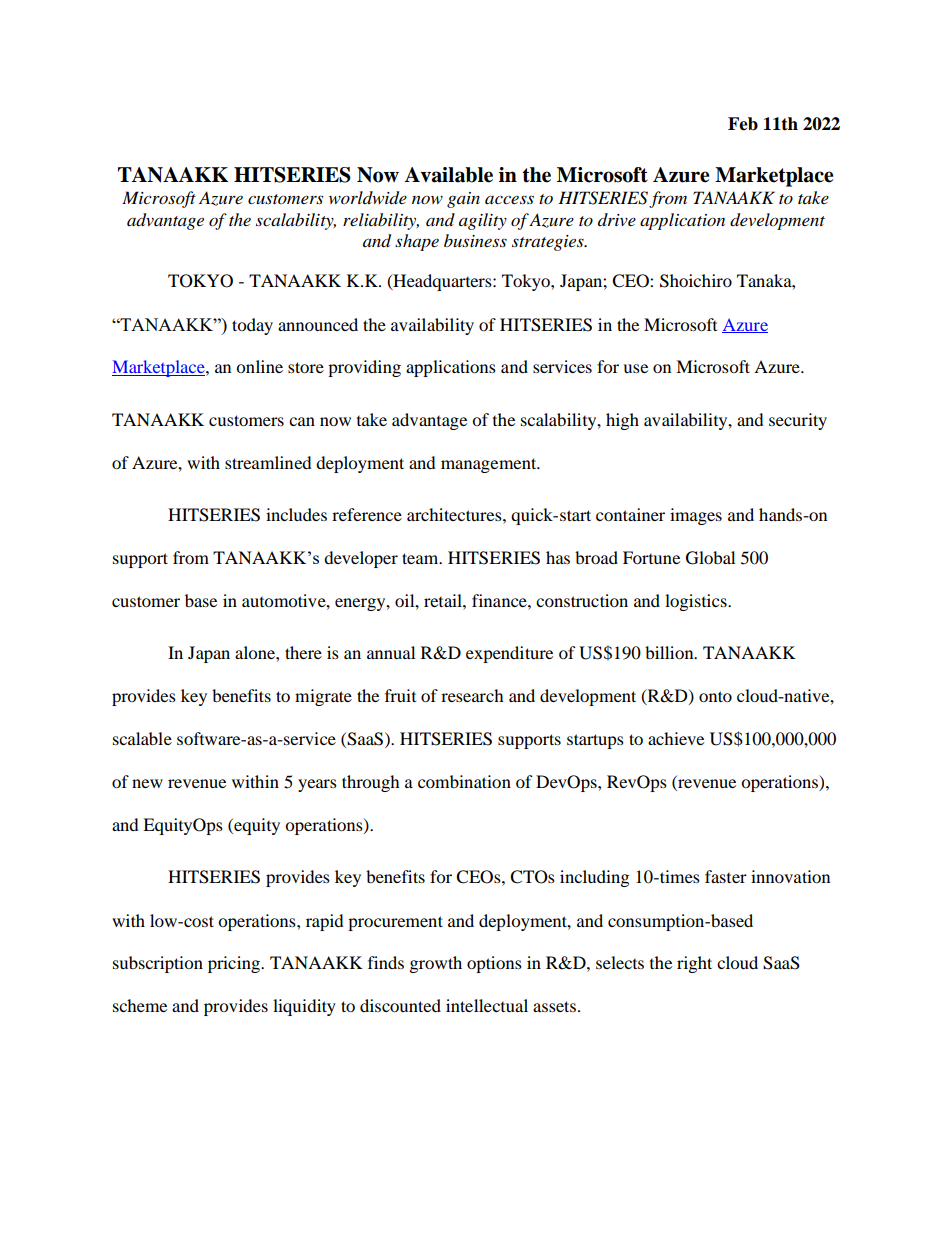 This screenshot has height=1233, width=952. Describe the element at coordinates (694, 964) in the screenshot. I see `right` at that location.
